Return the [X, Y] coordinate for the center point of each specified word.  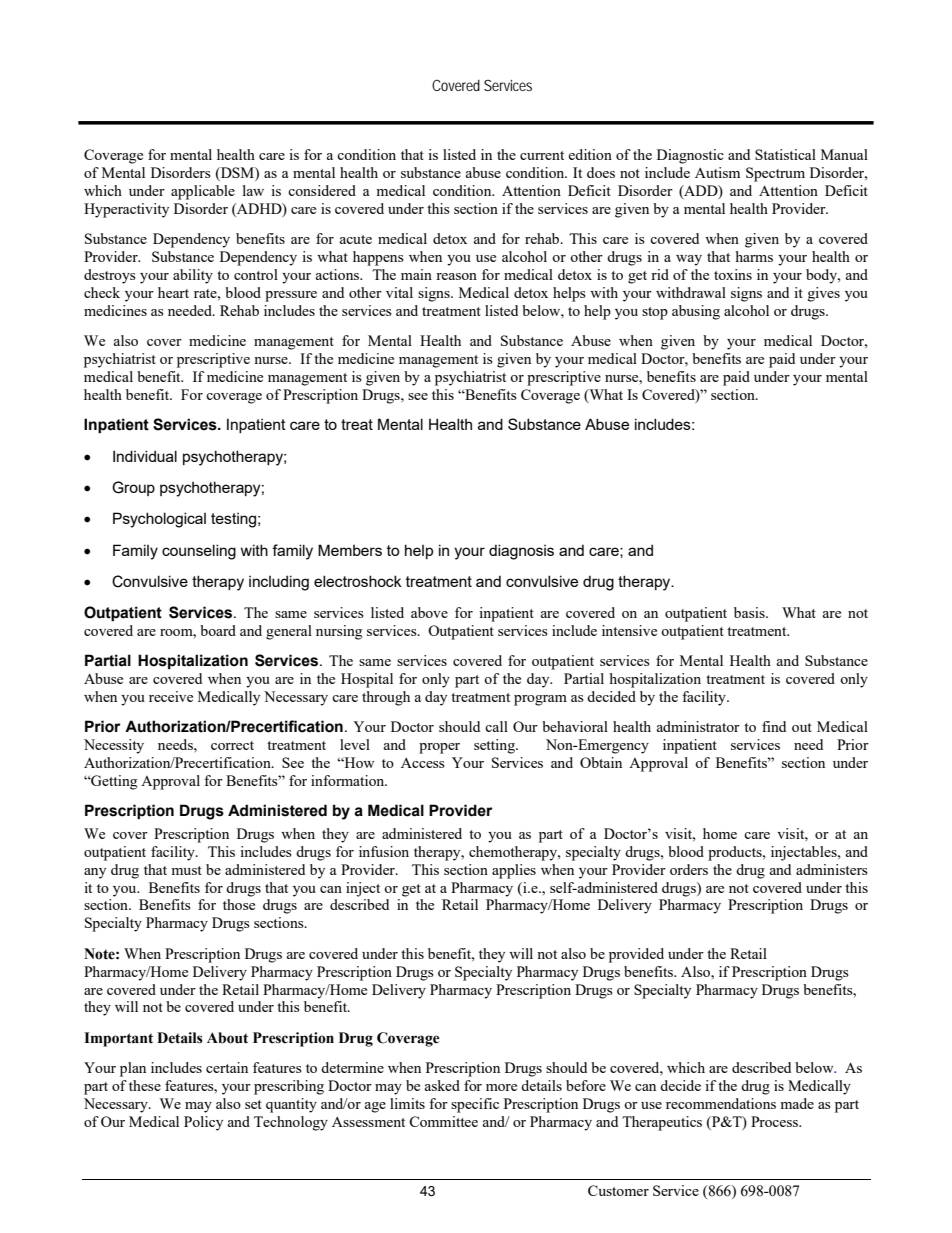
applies [514, 871]
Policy [203, 1123]
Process [775, 1121]
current [542, 155]
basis [750, 612]
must [186, 870]
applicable [203, 192]
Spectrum [775, 174]
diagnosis [521, 552]
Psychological [159, 520]
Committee [443, 1121]
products [736, 853]
